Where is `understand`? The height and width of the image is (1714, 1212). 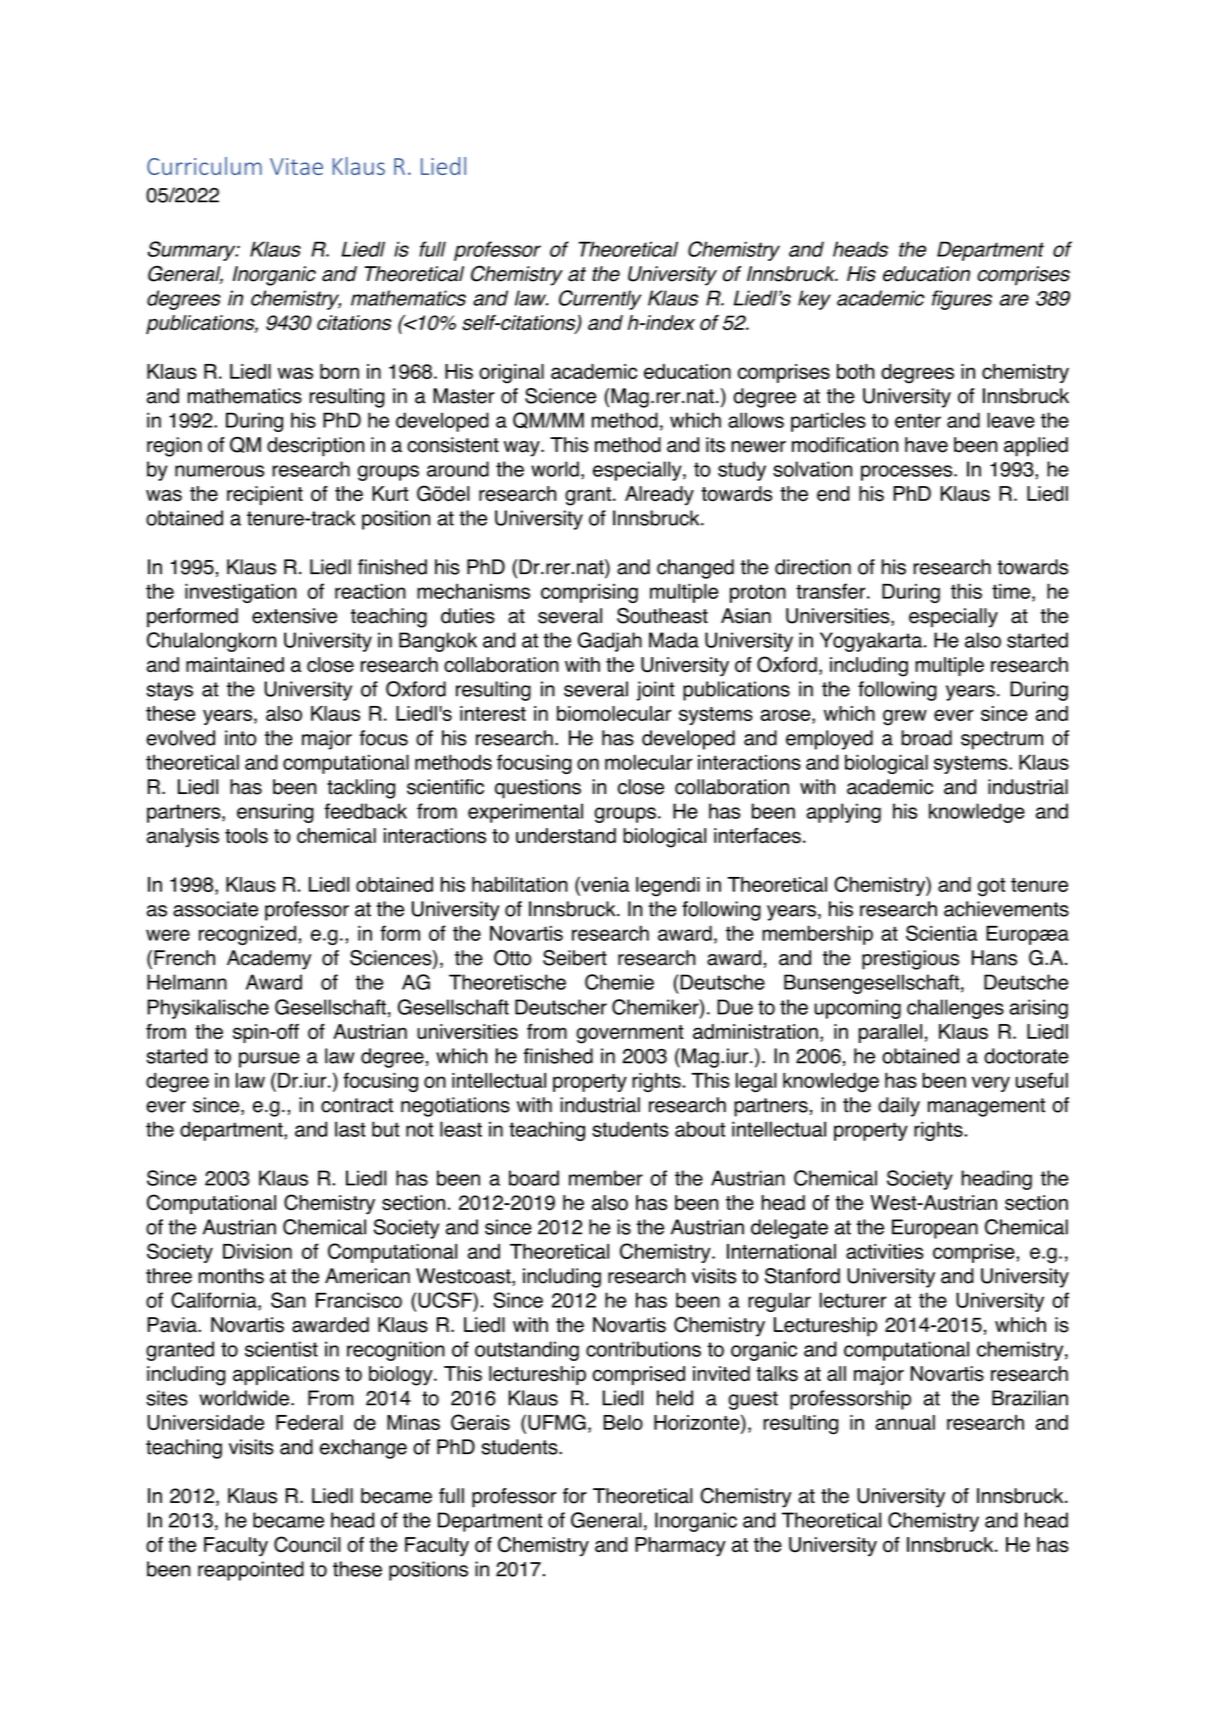 understand is located at coordinates (566, 836).
